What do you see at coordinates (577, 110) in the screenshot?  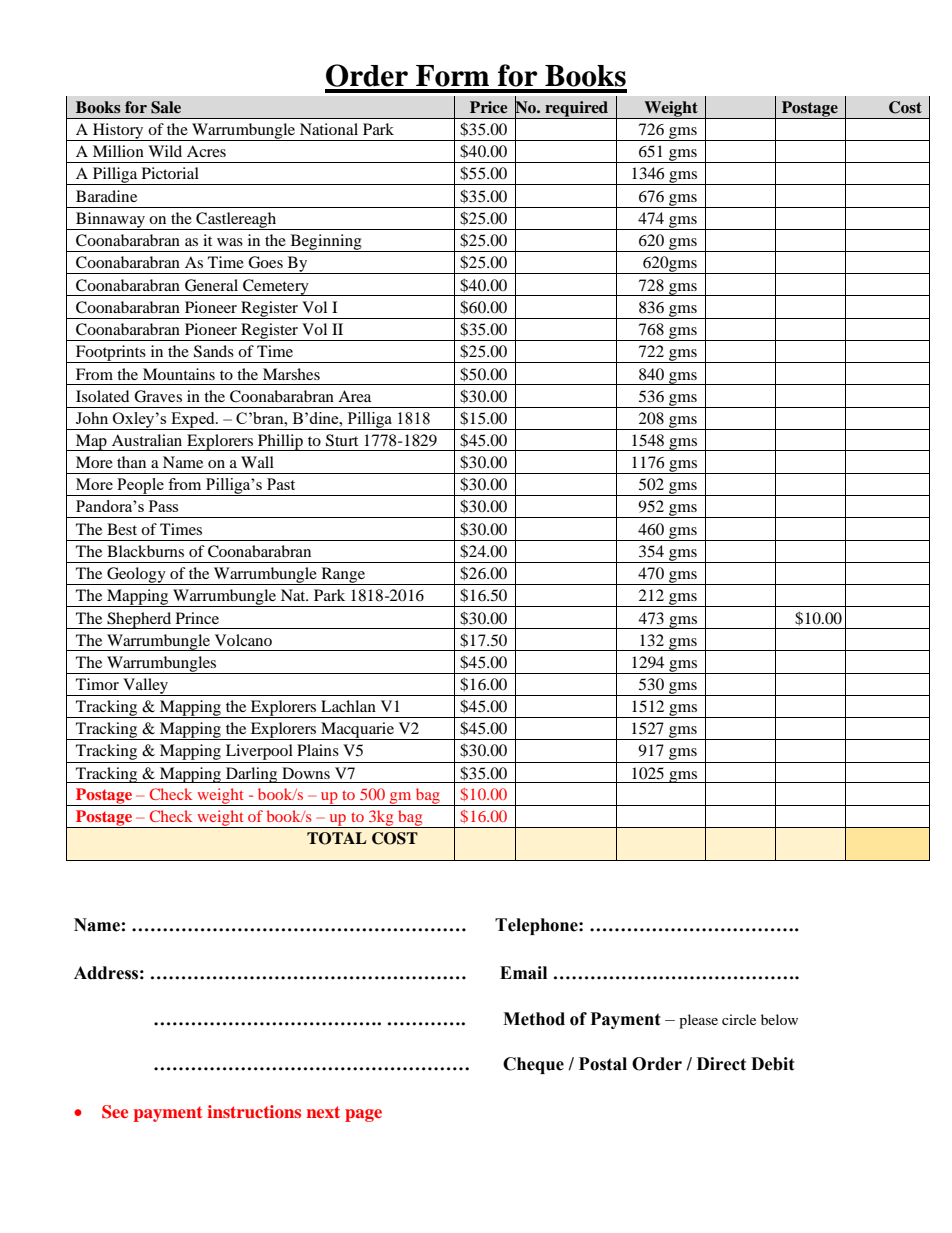 I see `required` at bounding box center [577, 110].
